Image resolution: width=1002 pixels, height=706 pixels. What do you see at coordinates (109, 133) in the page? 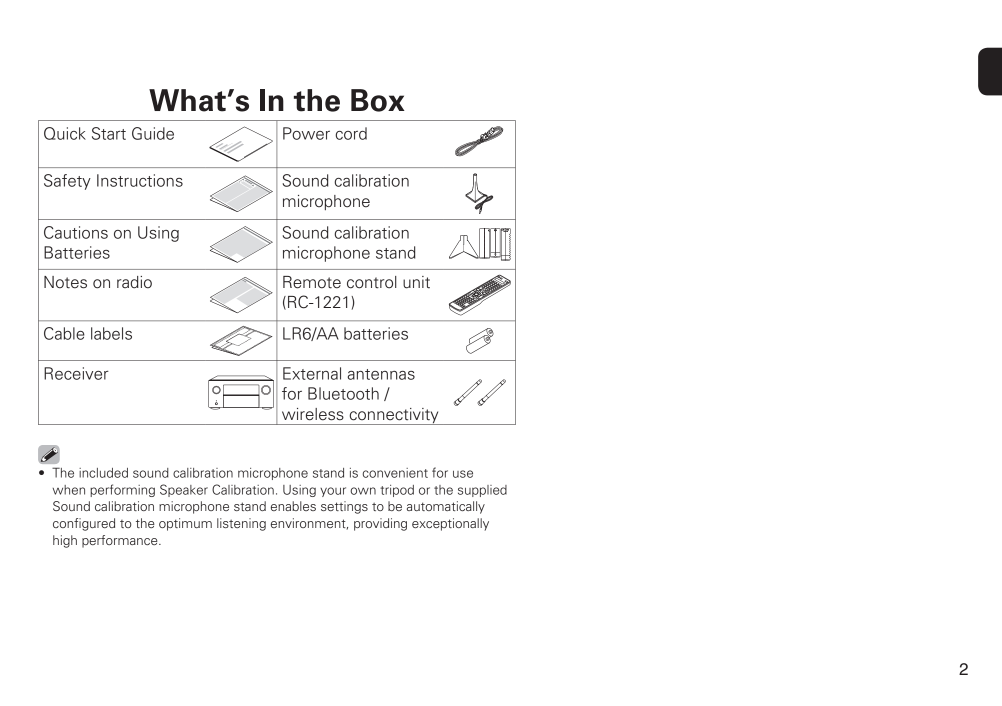
I see `Start` at bounding box center [109, 133].
